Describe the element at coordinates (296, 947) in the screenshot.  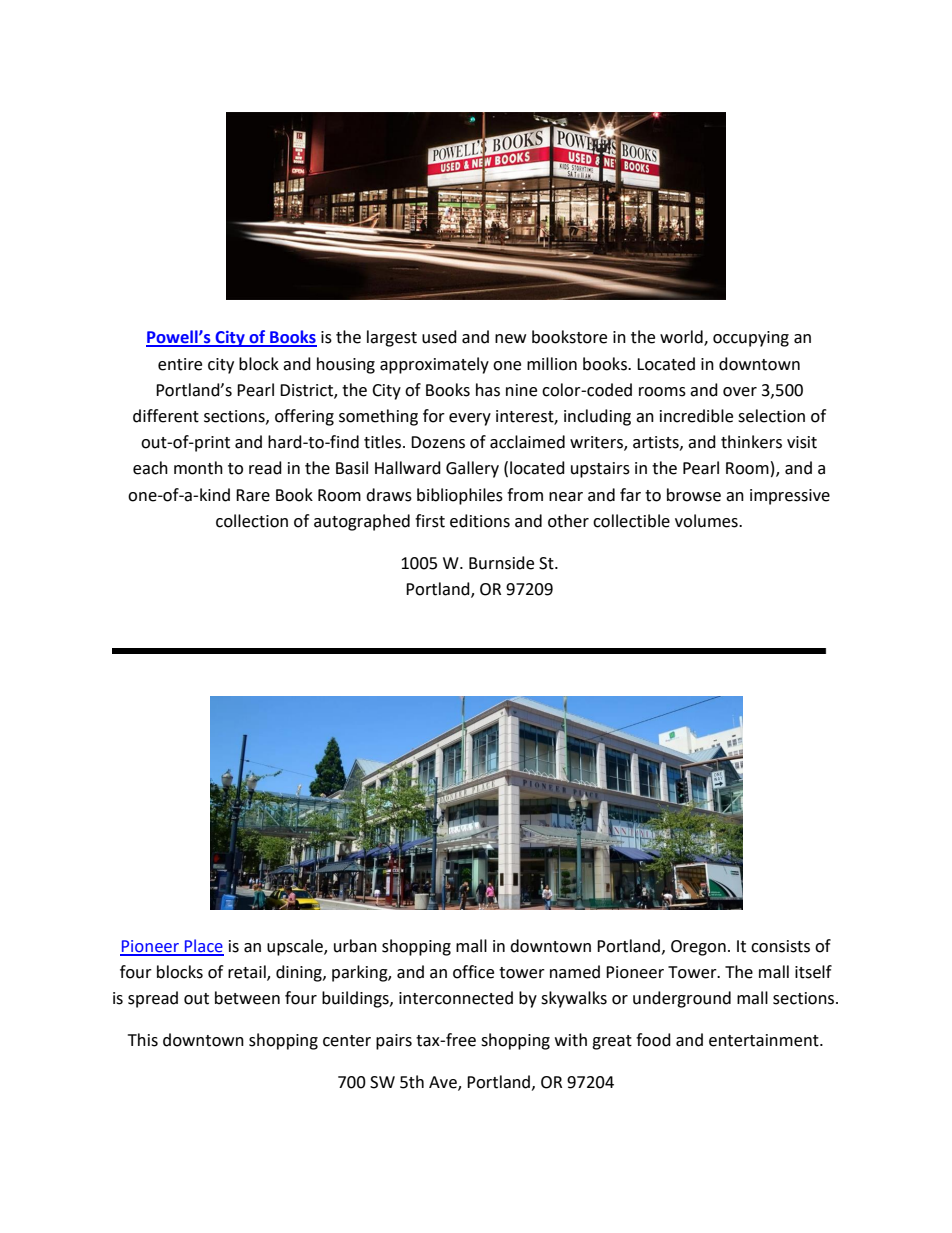
I see `upscale` at that location.
